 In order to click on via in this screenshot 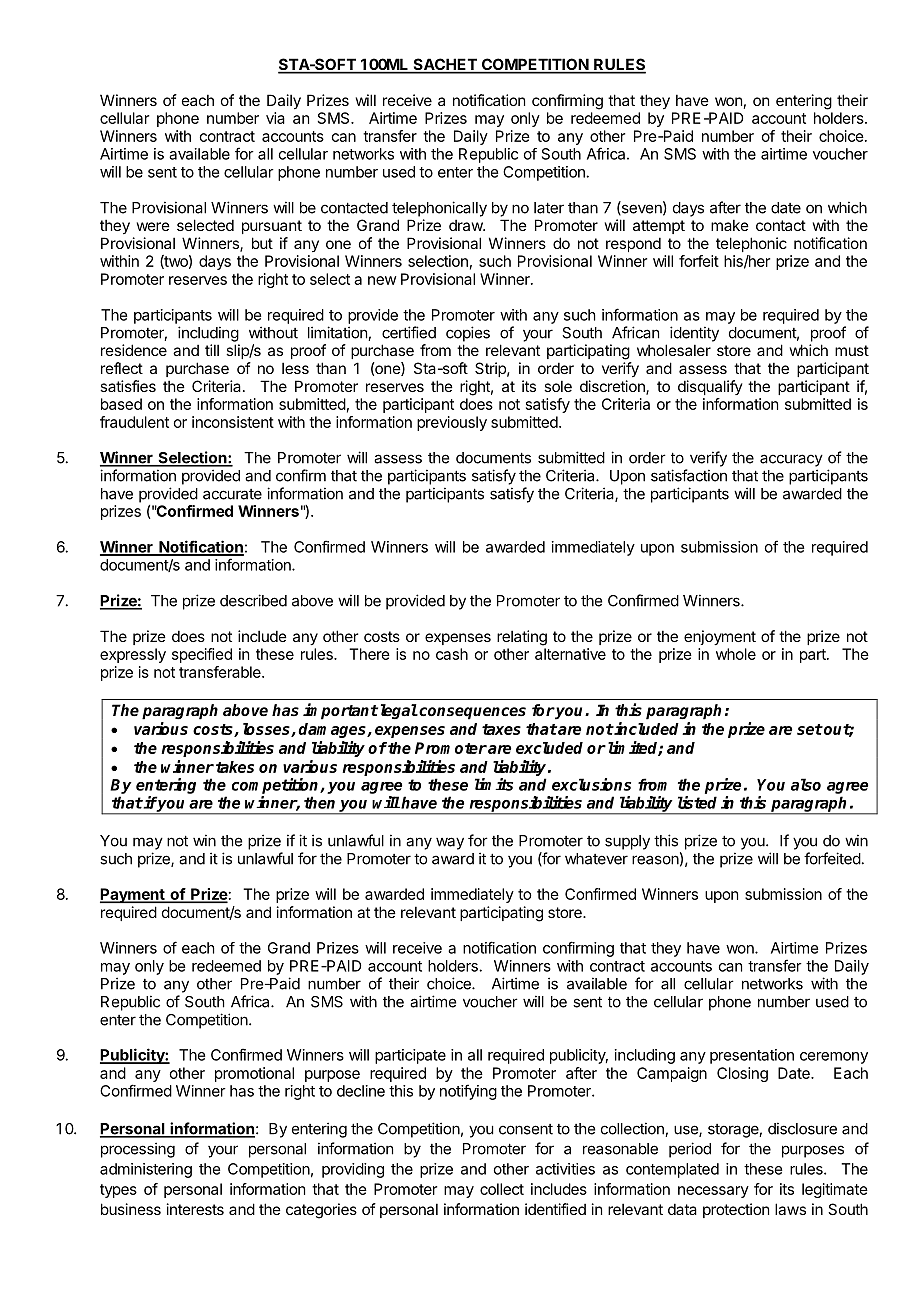, I will do `click(275, 118)`.
